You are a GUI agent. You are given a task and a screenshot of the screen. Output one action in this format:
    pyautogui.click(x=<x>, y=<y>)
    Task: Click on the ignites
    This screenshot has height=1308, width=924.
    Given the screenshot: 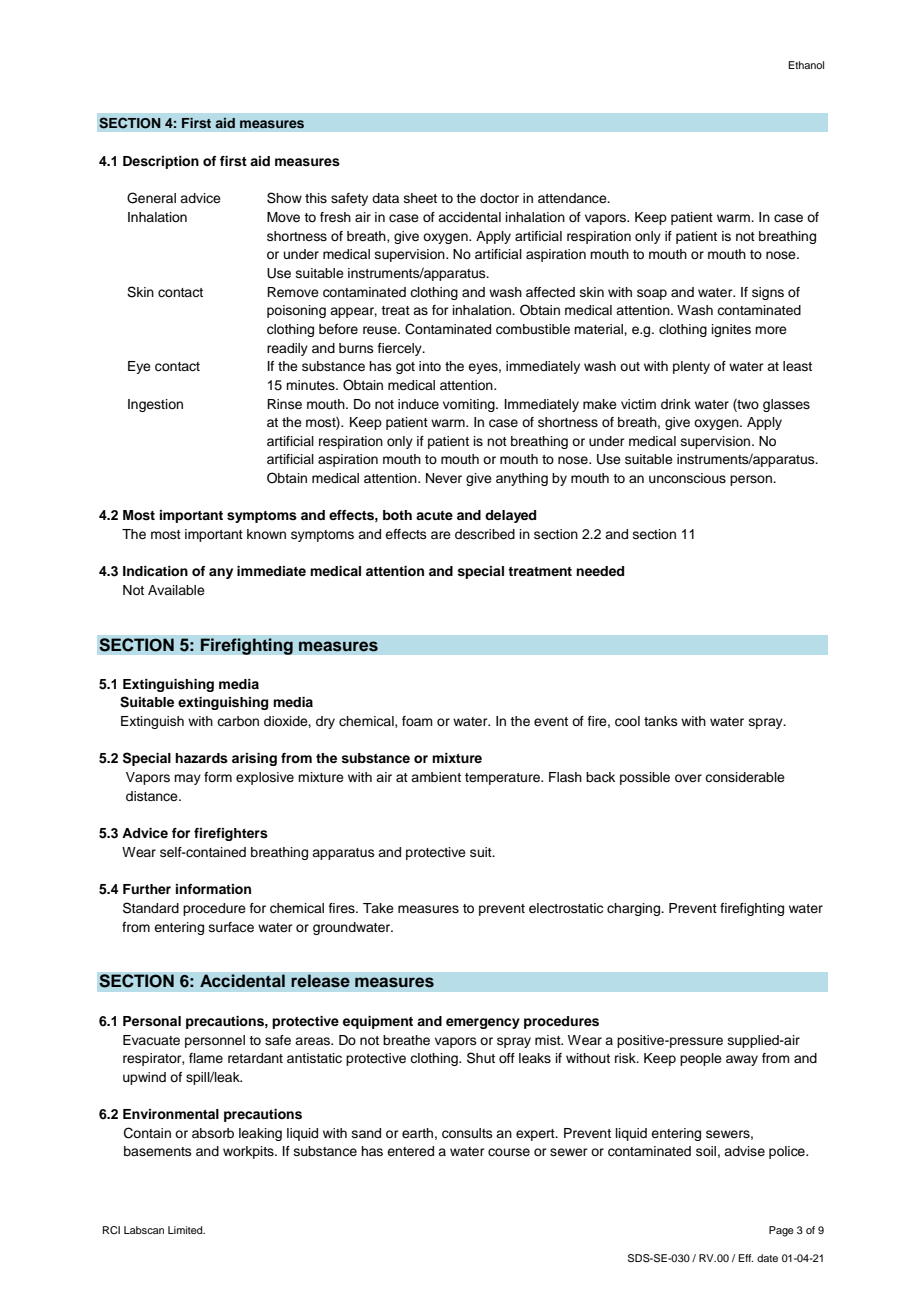 What is the action you would take?
    pyautogui.click(x=731, y=330)
